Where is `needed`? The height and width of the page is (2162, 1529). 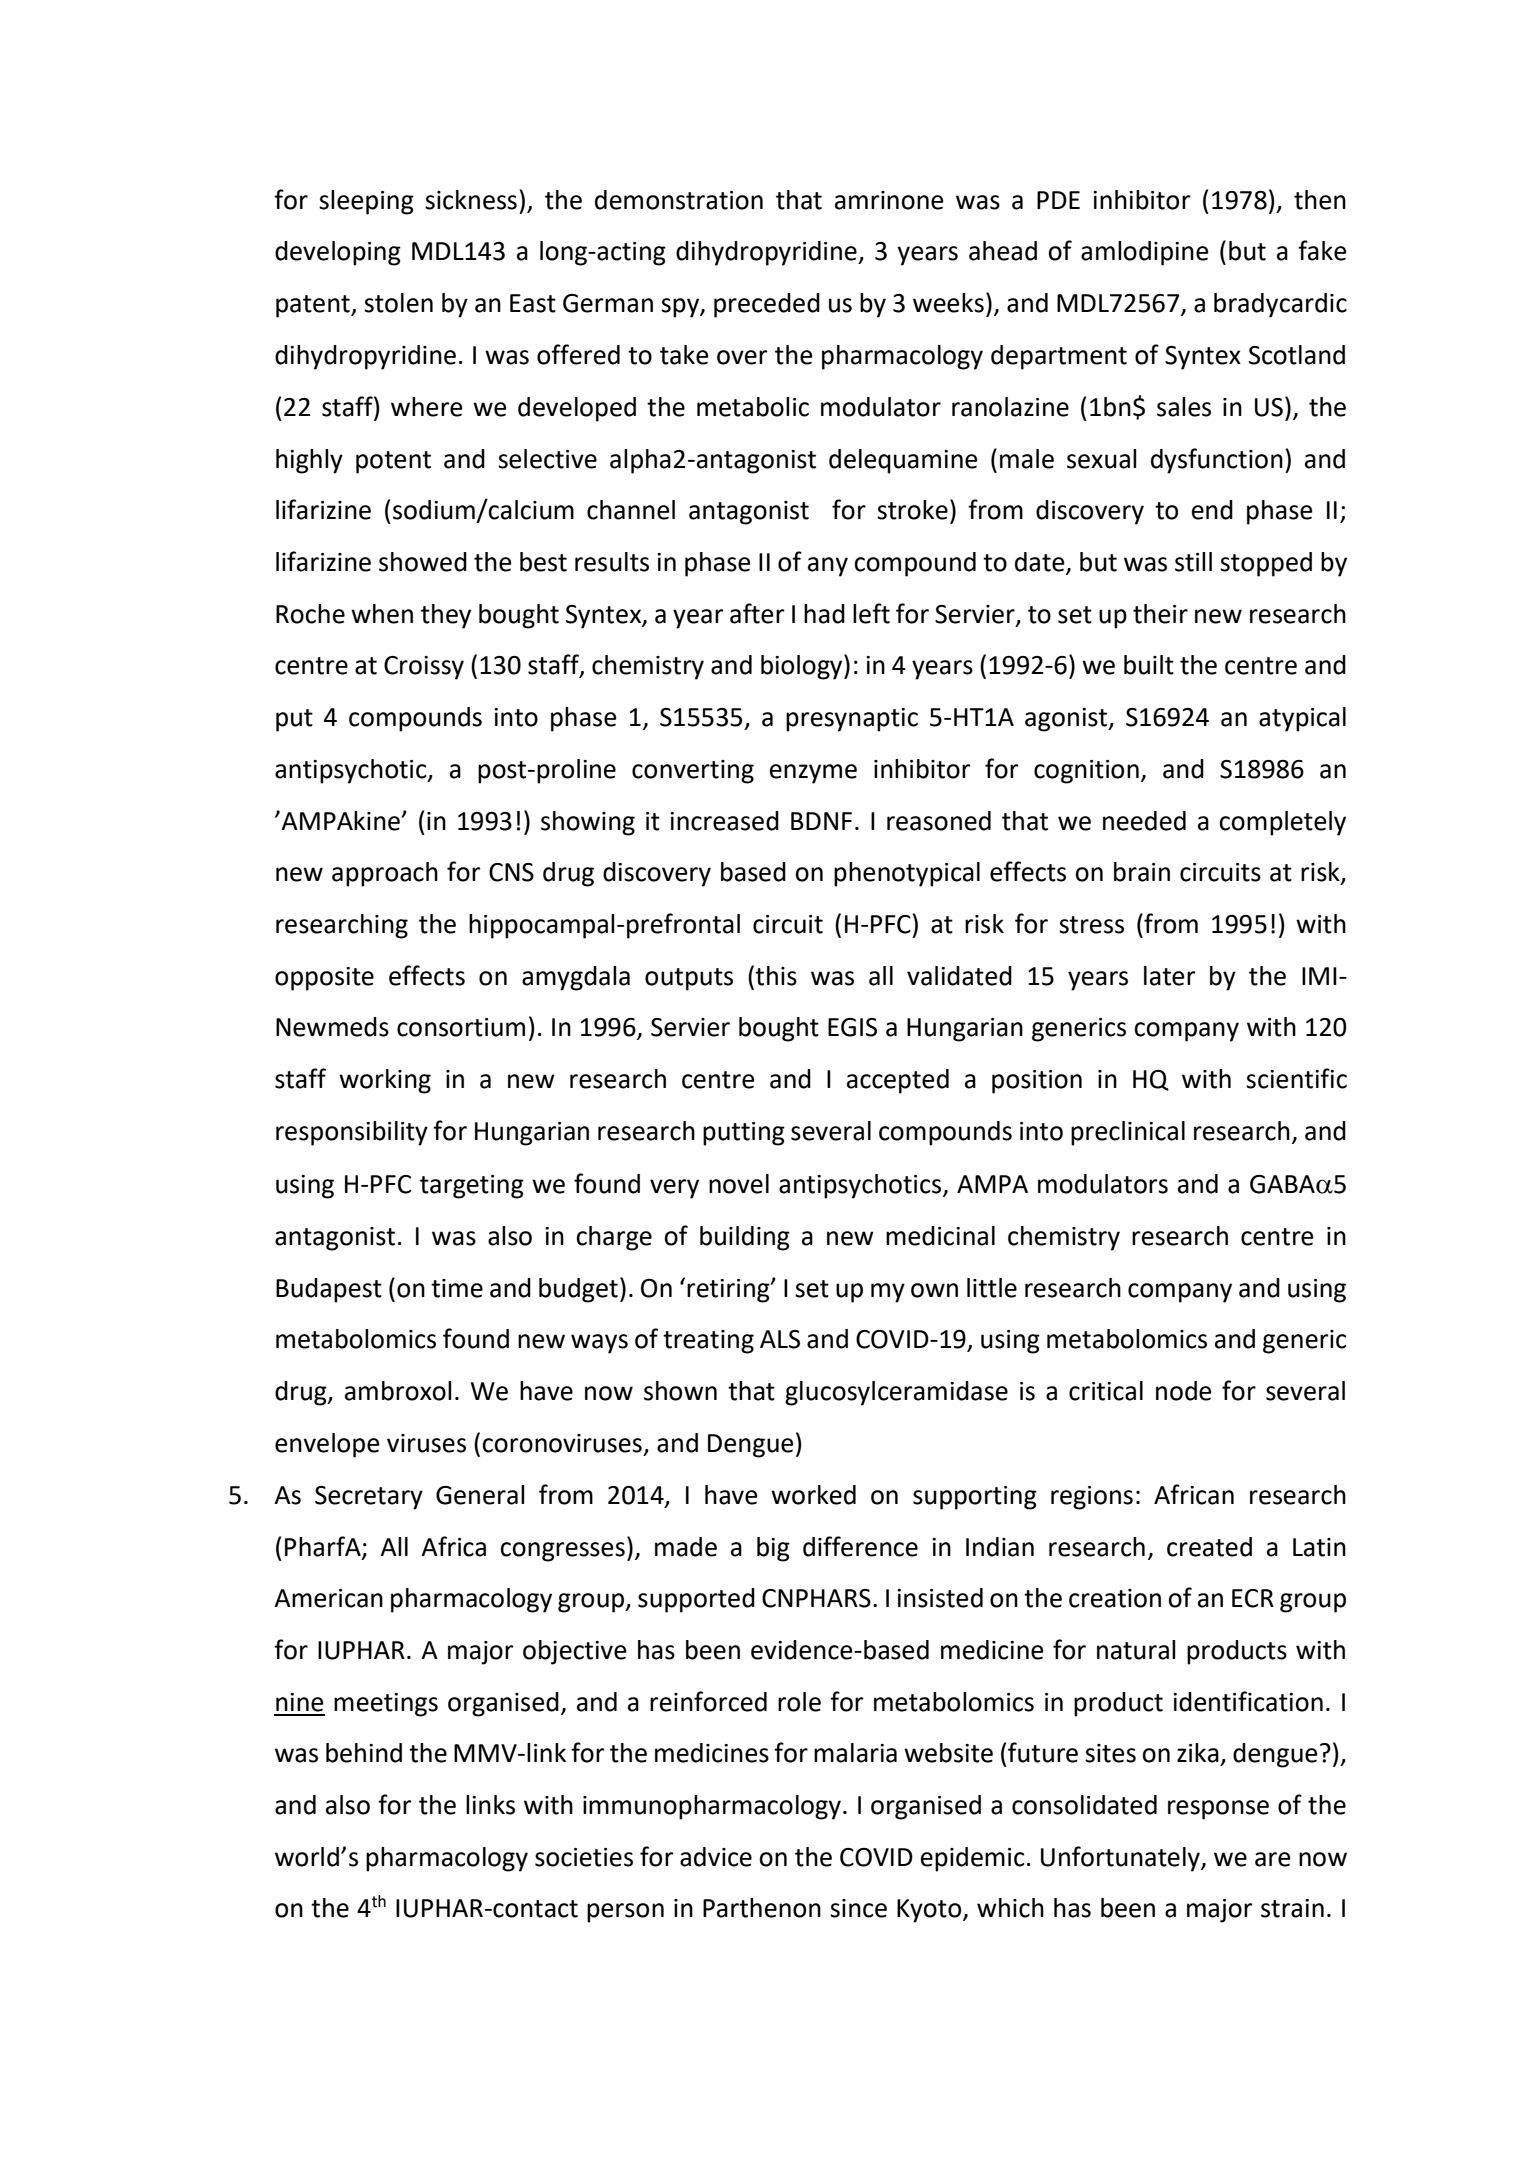 needed is located at coordinates (1144, 821).
